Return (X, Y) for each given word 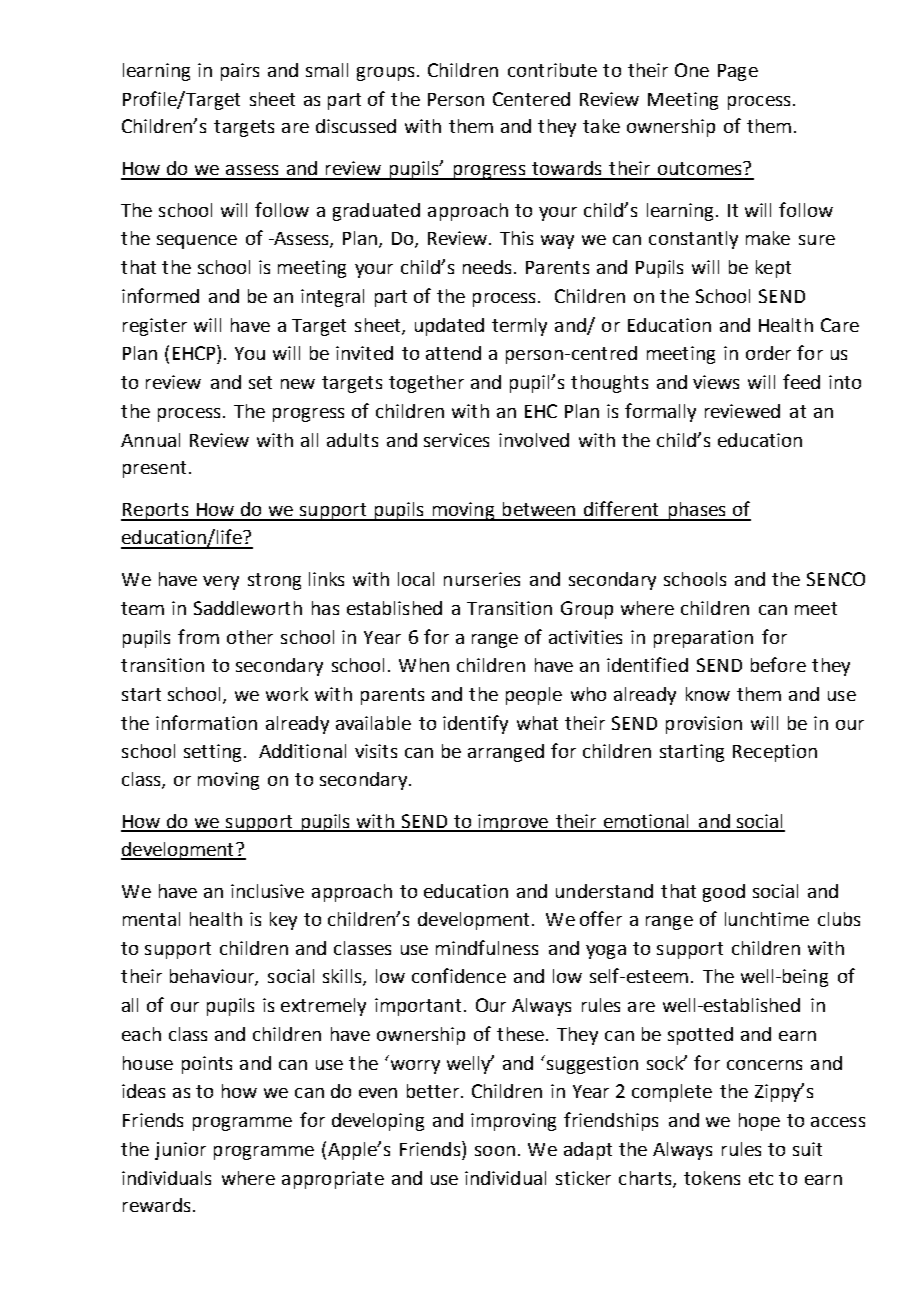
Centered (531, 99)
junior (180, 1151)
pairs (240, 72)
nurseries (482, 579)
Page (738, 72)
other (250, 637)
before (778, 664)
